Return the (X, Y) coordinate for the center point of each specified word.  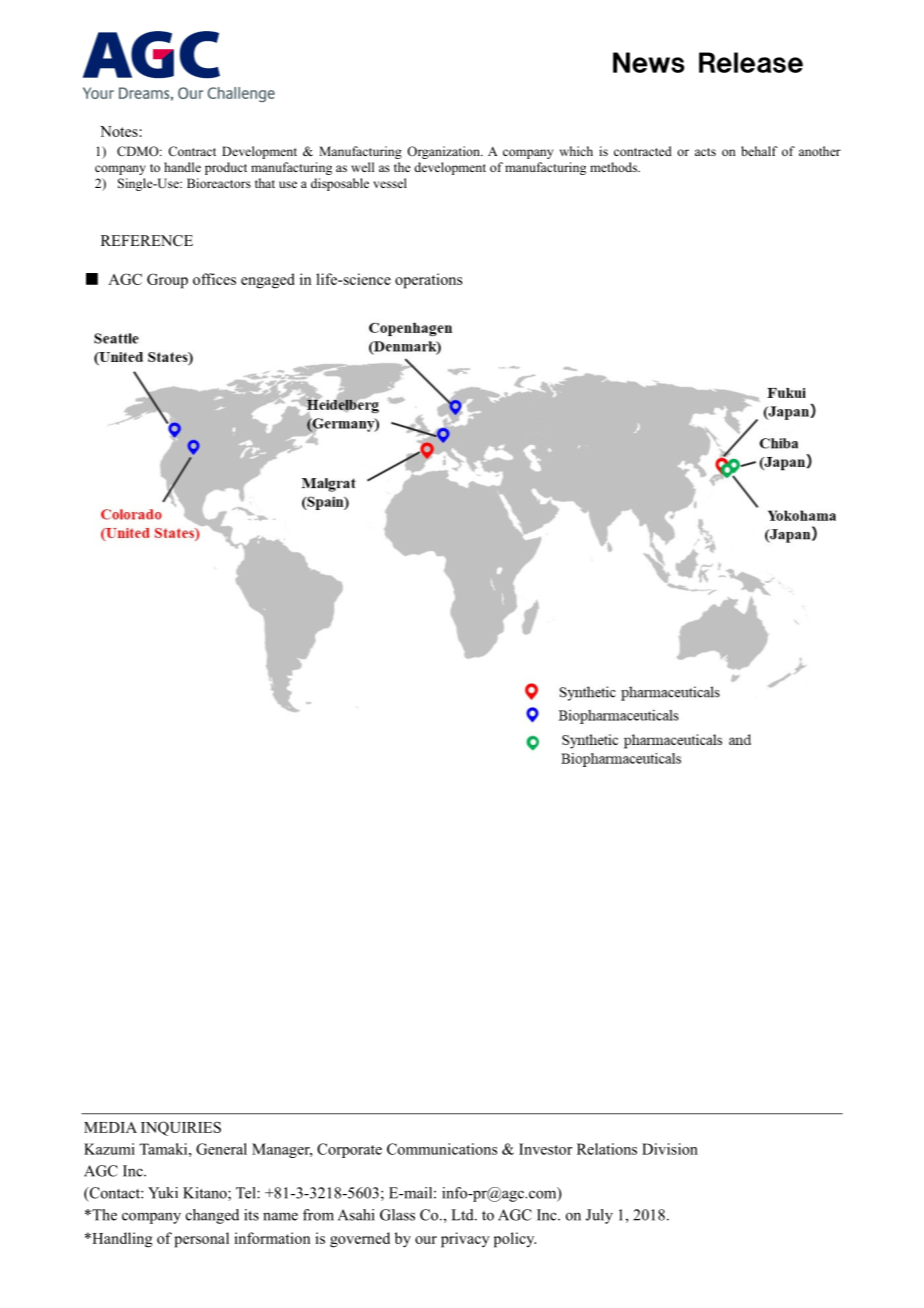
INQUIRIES (181, 1128)
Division (670, 1149)
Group (167, 281)
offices (214, 279)
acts (705, 152)
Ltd (463, 1215)
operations (429, 281)
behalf (759, 151)
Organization (444, 152)
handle (182, 167)
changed (212, 1216)
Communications (442, 1149)
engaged (268, 281)
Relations (607, 1149)
